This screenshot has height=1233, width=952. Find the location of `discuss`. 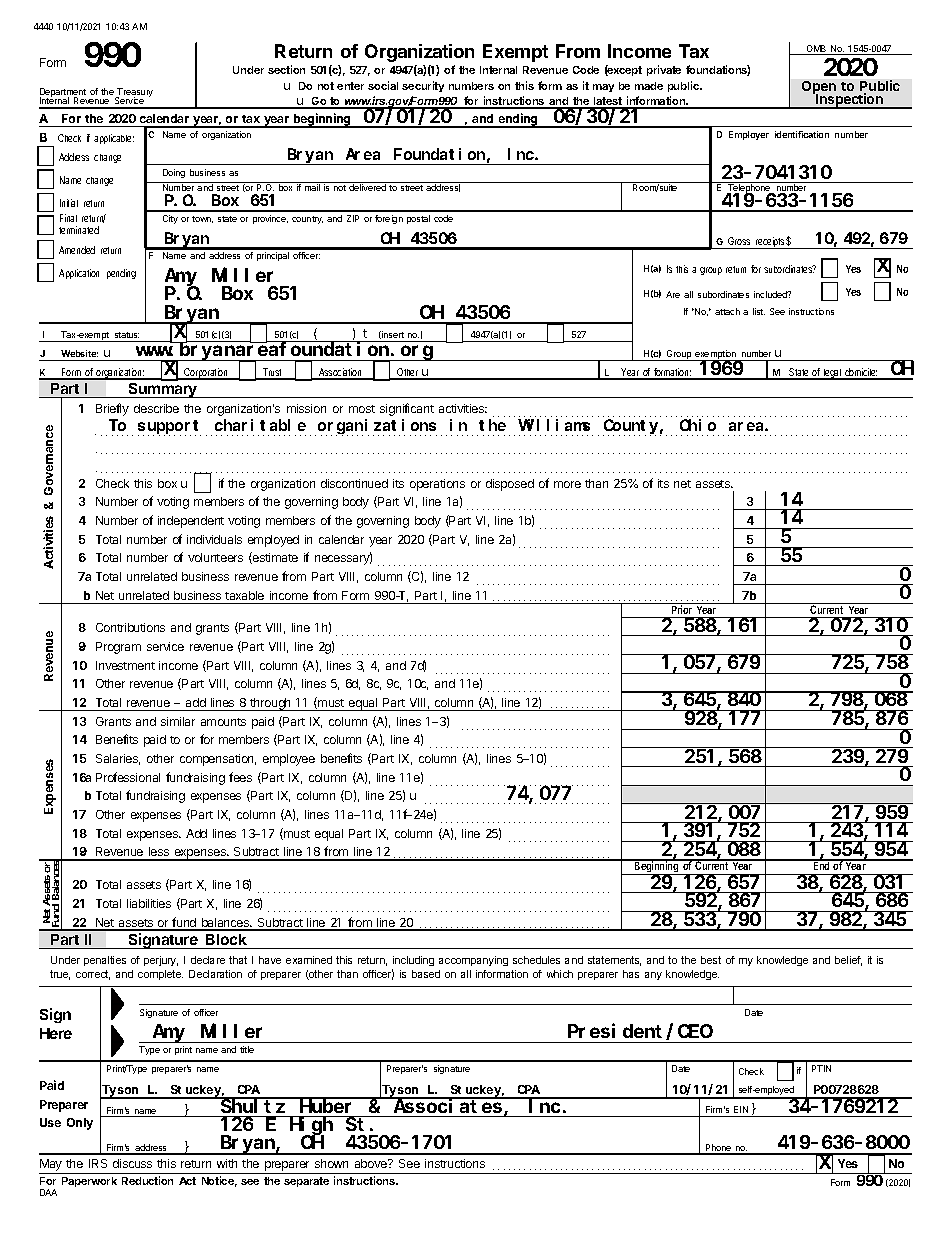

discuss is located at coordinates (132, 1163).
